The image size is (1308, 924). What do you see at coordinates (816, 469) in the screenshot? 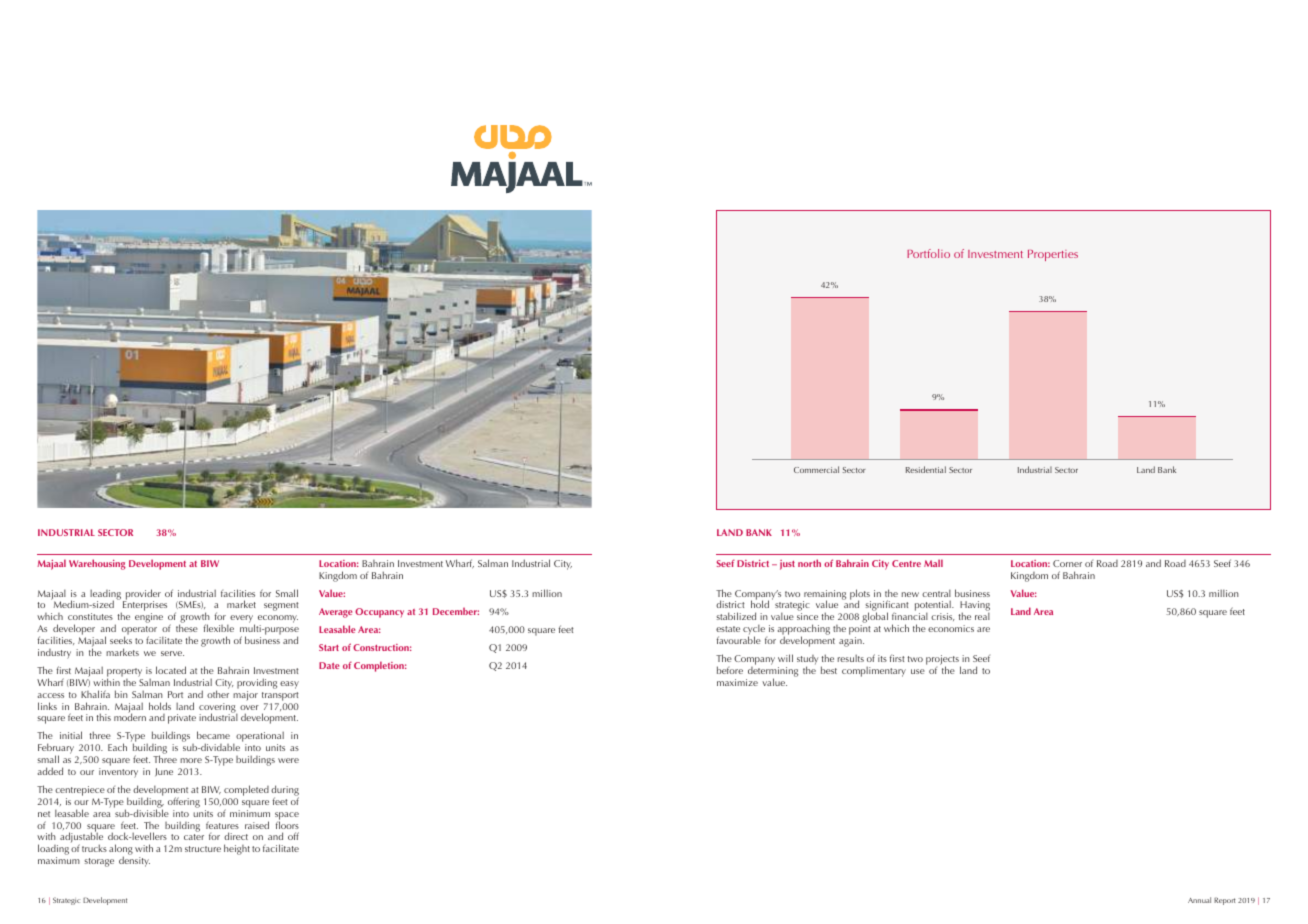
I see `Commercial` at bounding box center [816, 469].
